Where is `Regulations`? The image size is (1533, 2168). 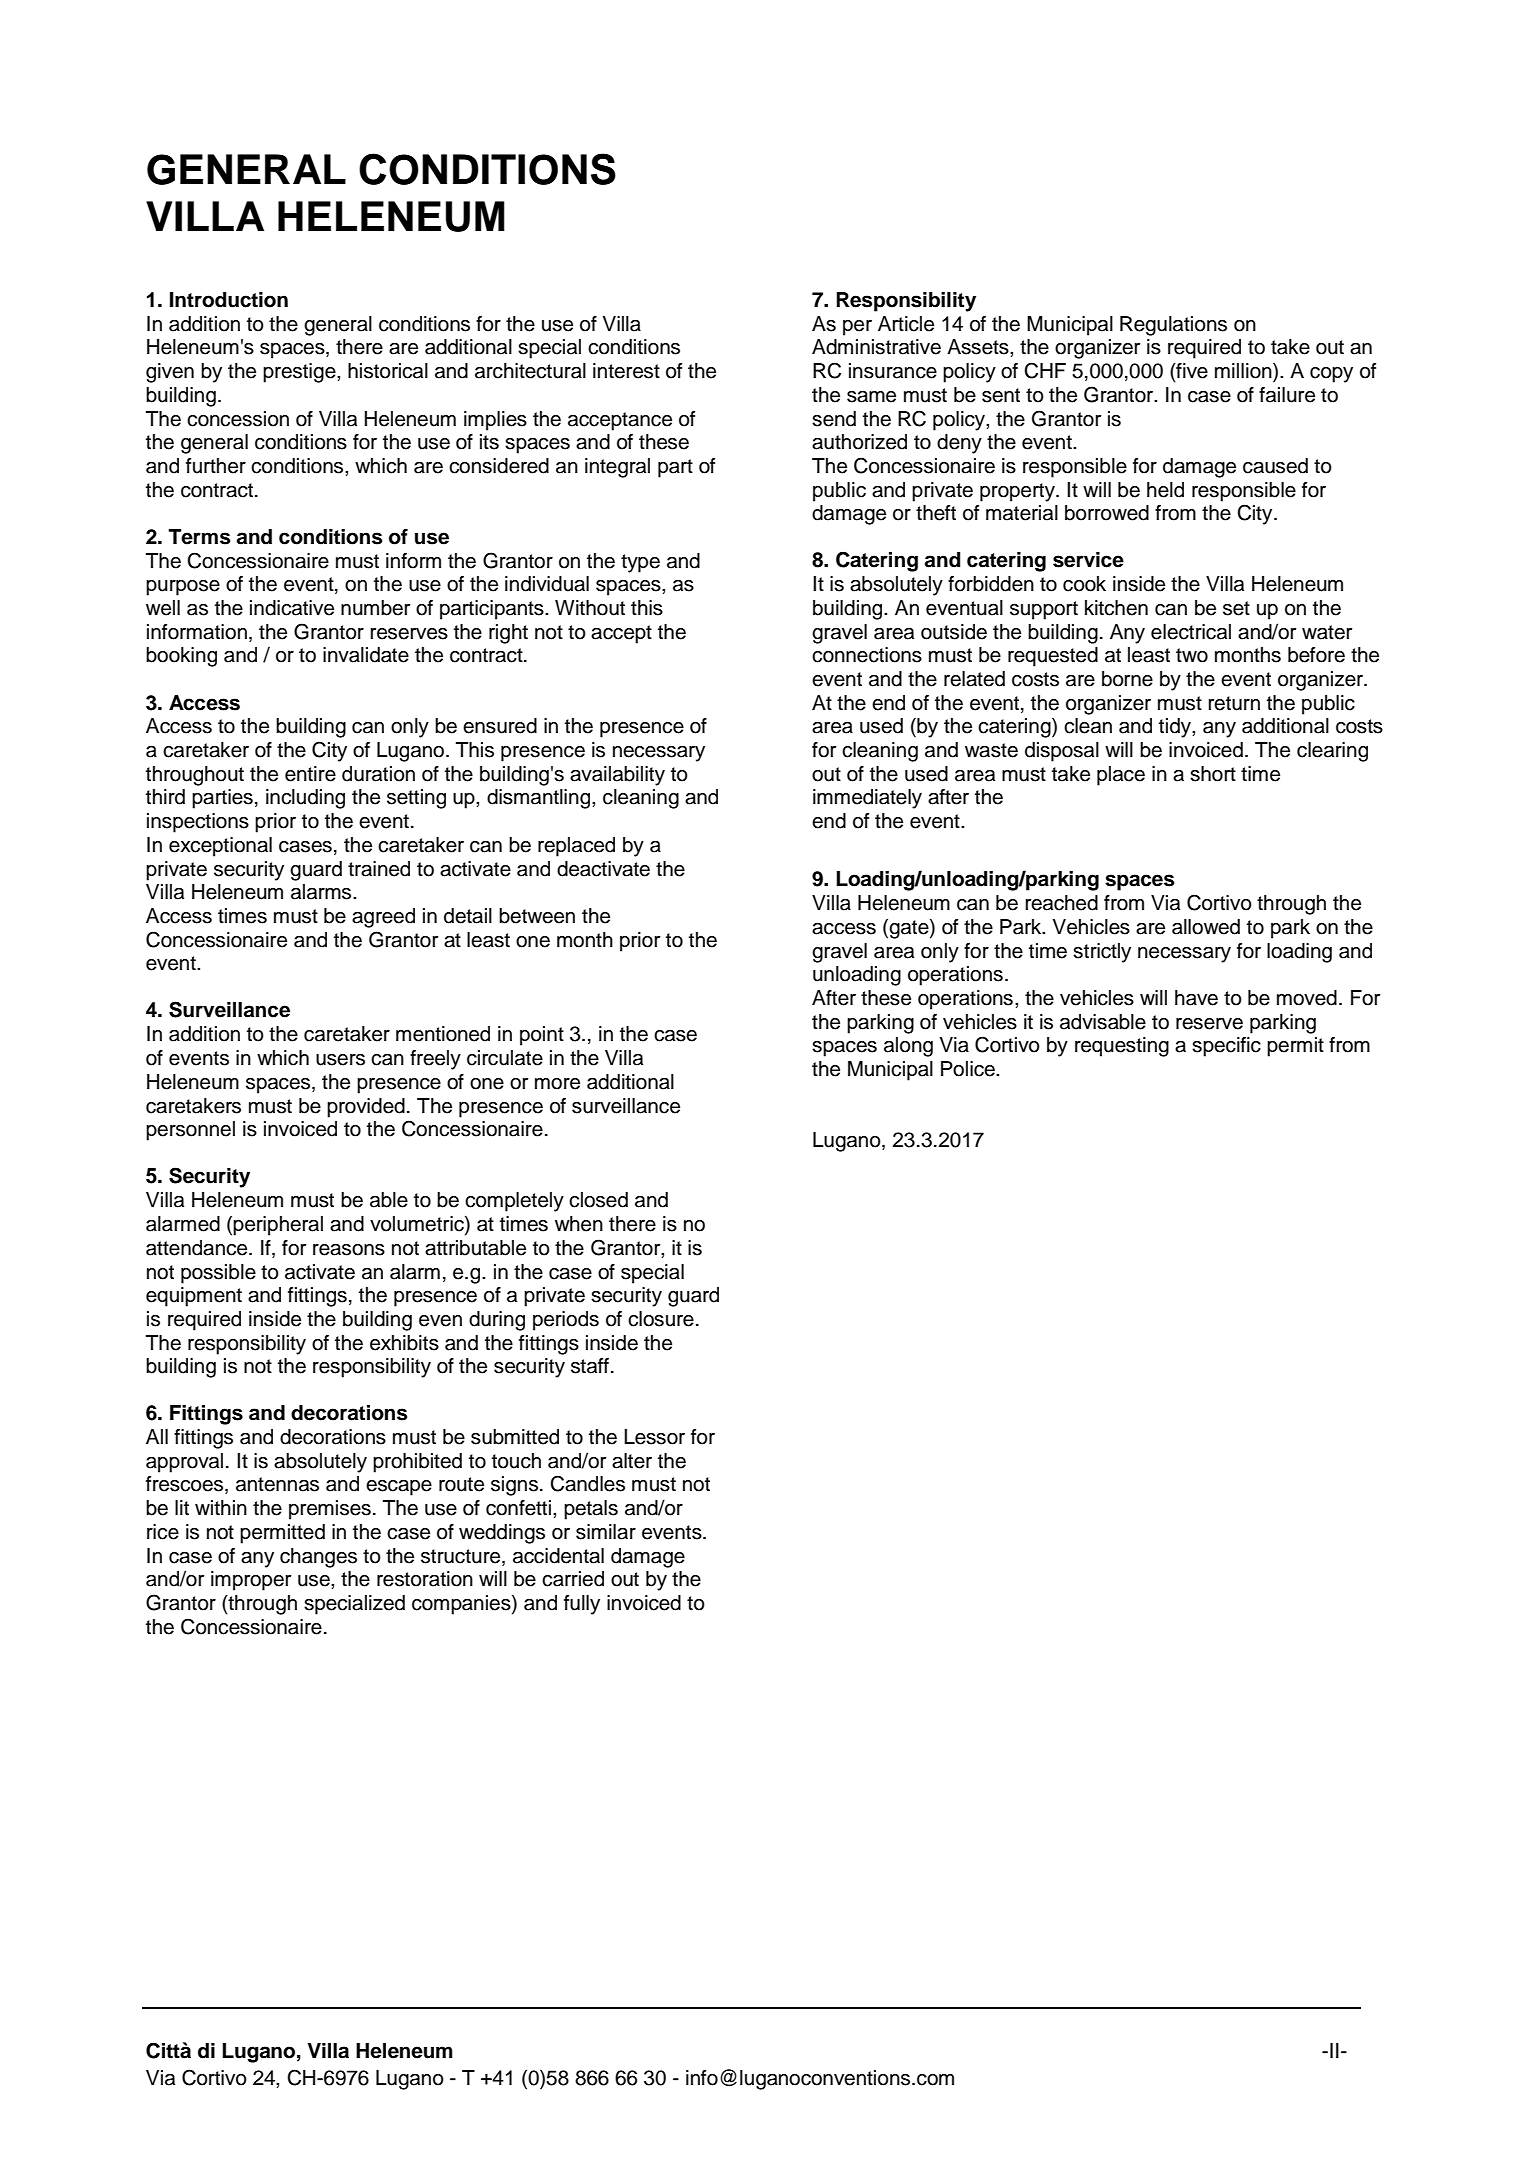 Regulations is located at coordinates (1173, 326).
